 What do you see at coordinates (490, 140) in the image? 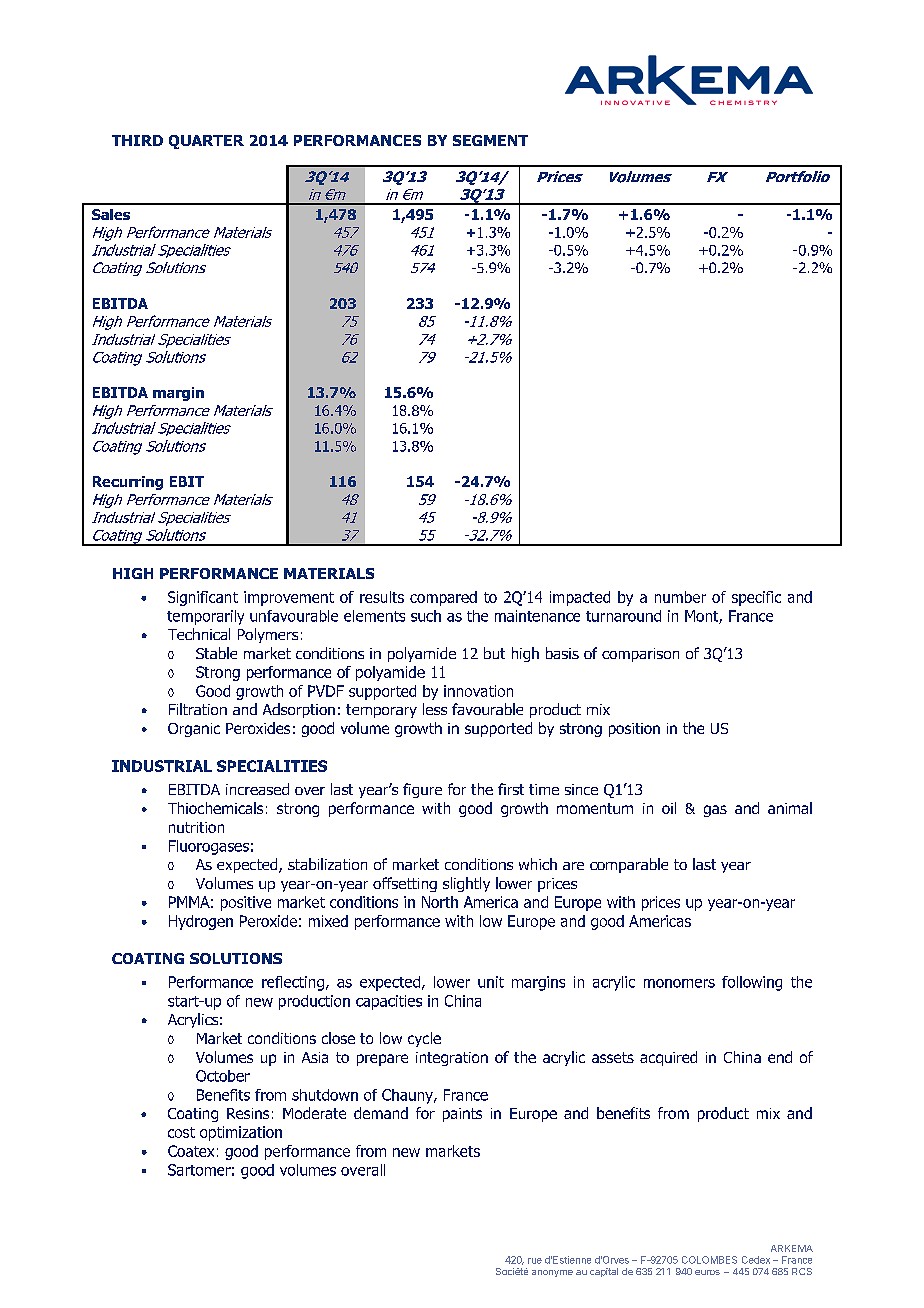
I see `SEGMENT` at bounding box center [490, 140].
